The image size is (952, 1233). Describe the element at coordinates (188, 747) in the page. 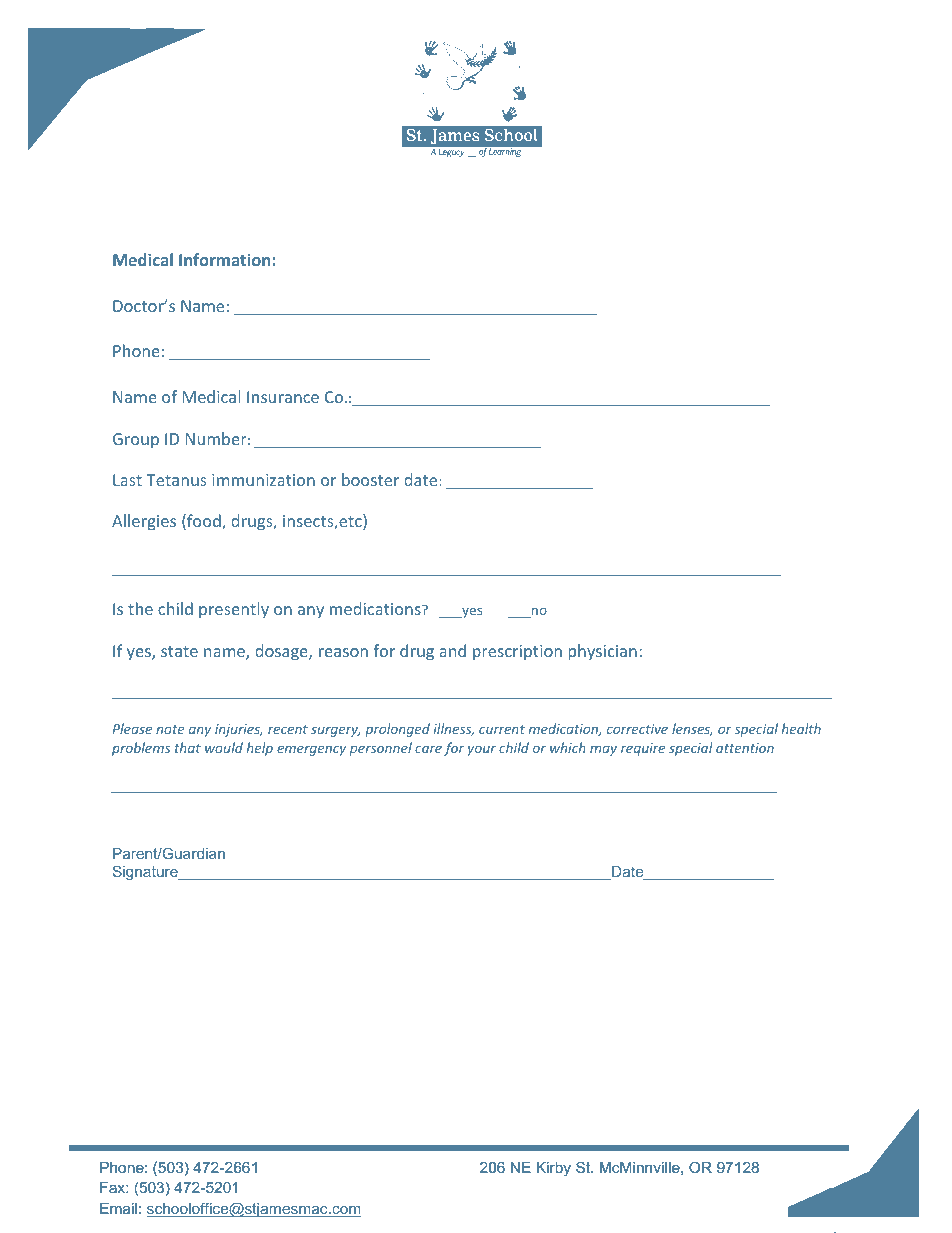

I see `that` at that location.
